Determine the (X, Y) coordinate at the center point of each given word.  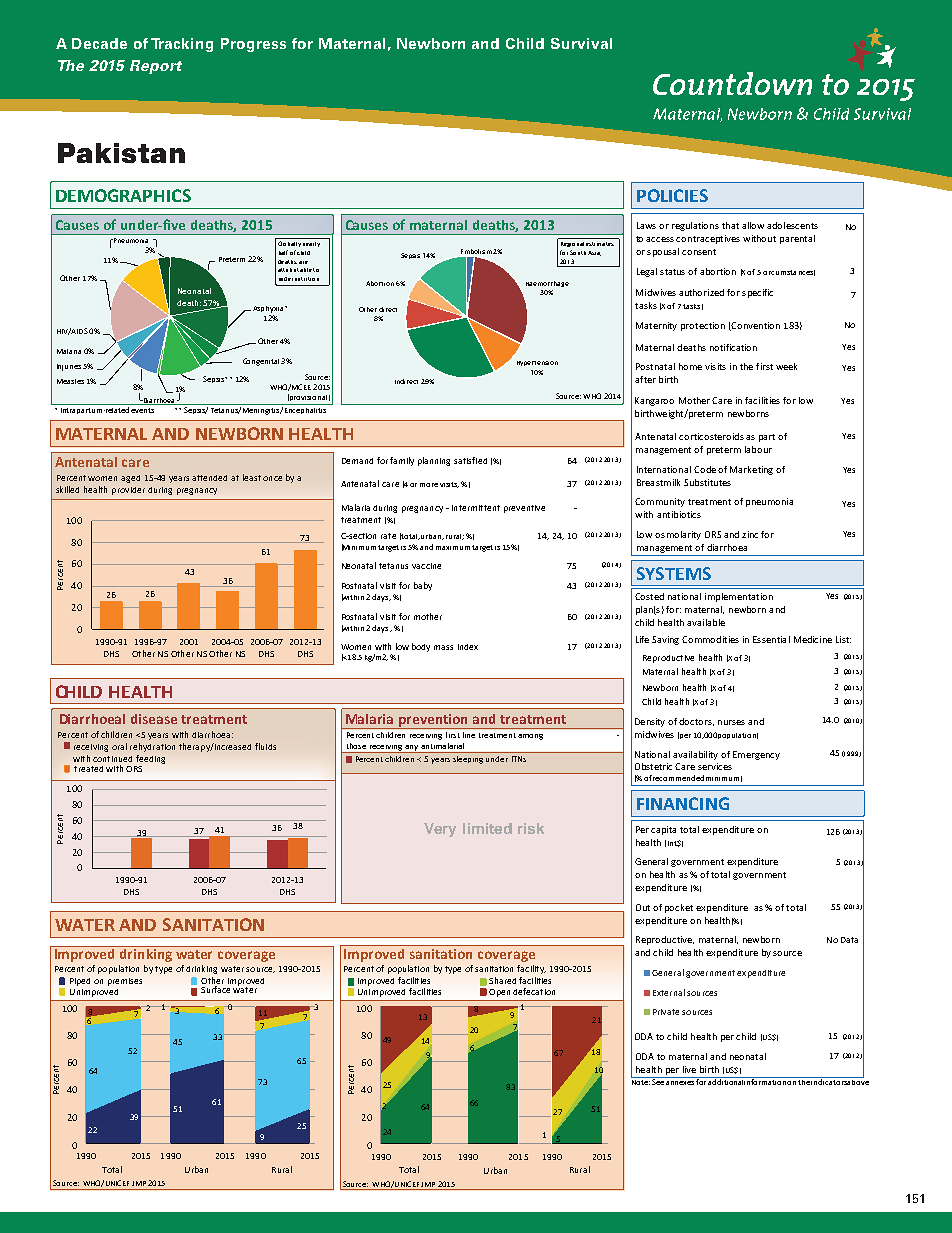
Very (440, 830)
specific (757, 293)
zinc (750, 534)
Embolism (476, 251)
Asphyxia (269, 309)
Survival (581, 43)
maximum (453, 548)
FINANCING (683, 803)
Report (156, 67)
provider (128, 491)
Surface (215, 989)
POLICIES (672, 195)
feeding (150, 759)
